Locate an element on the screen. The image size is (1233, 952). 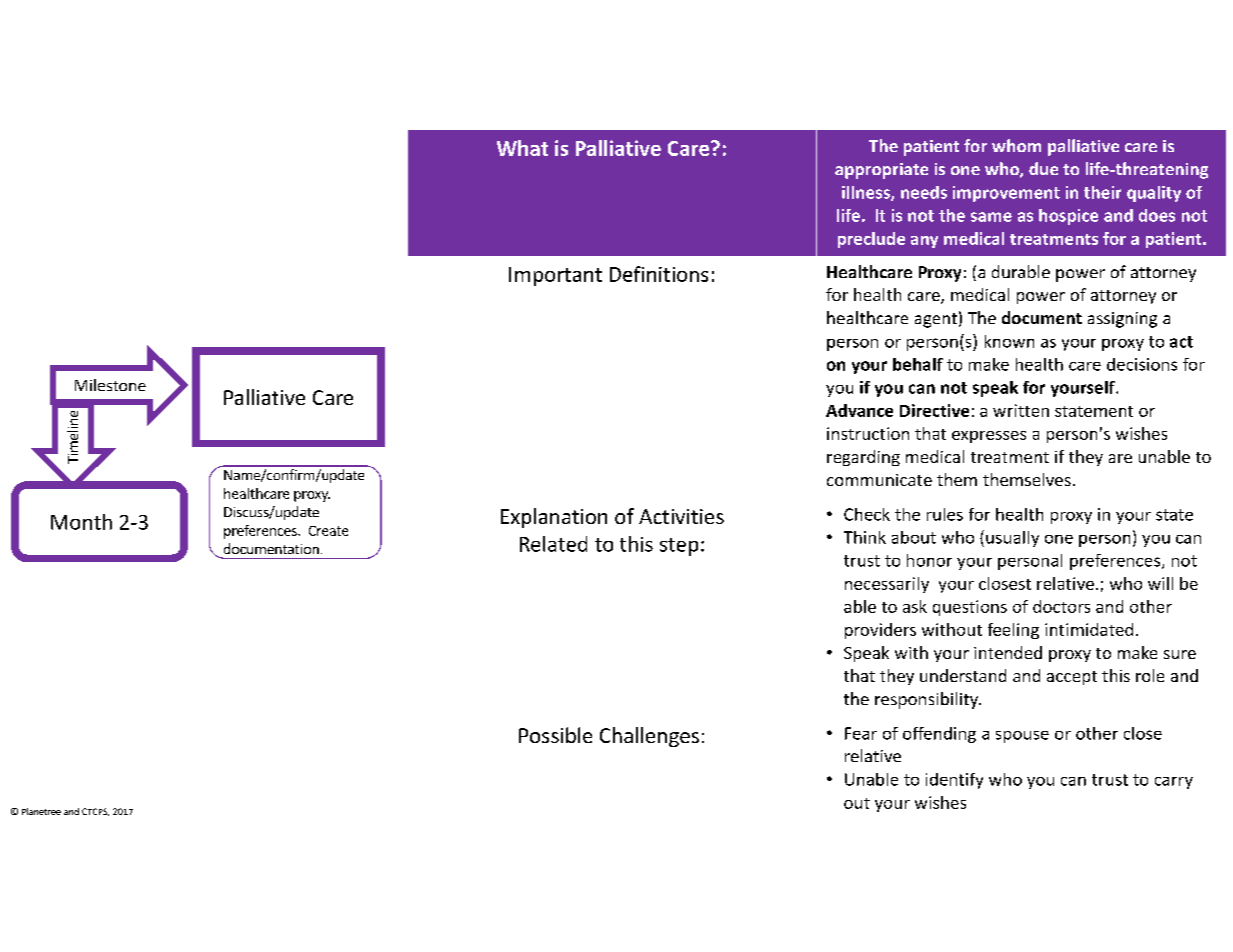
Month is located at coordinates (81, 522).
